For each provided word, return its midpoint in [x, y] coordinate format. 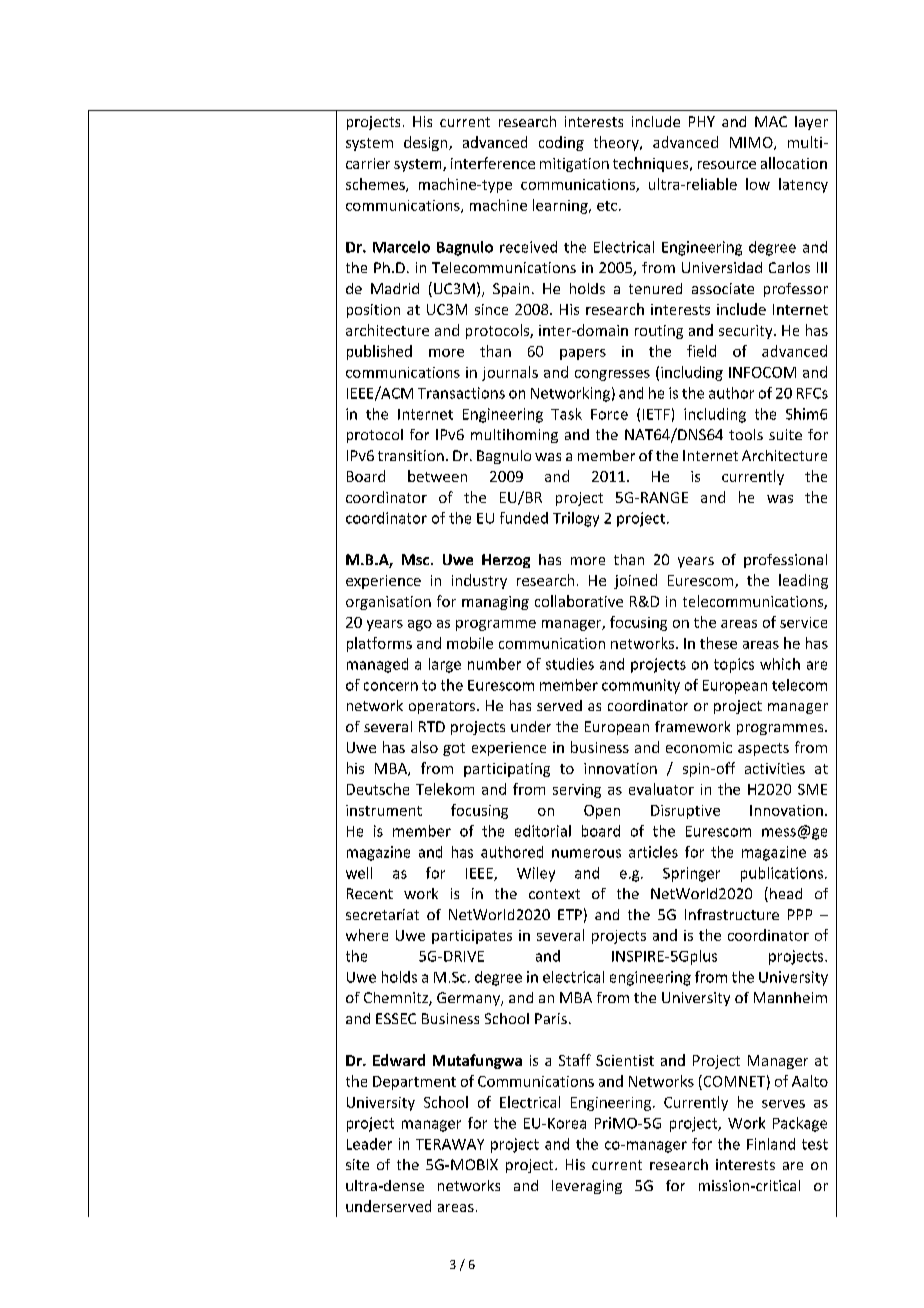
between [437, 476]
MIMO [752, 143]
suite [785, 434]
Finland [771, 1144]
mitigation [574, 165]
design [427, 143]
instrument [384, 810]
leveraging [587, 1187]
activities [775, 768]
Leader [369, 1144]
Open [602, 812]
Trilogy [576, 519]
